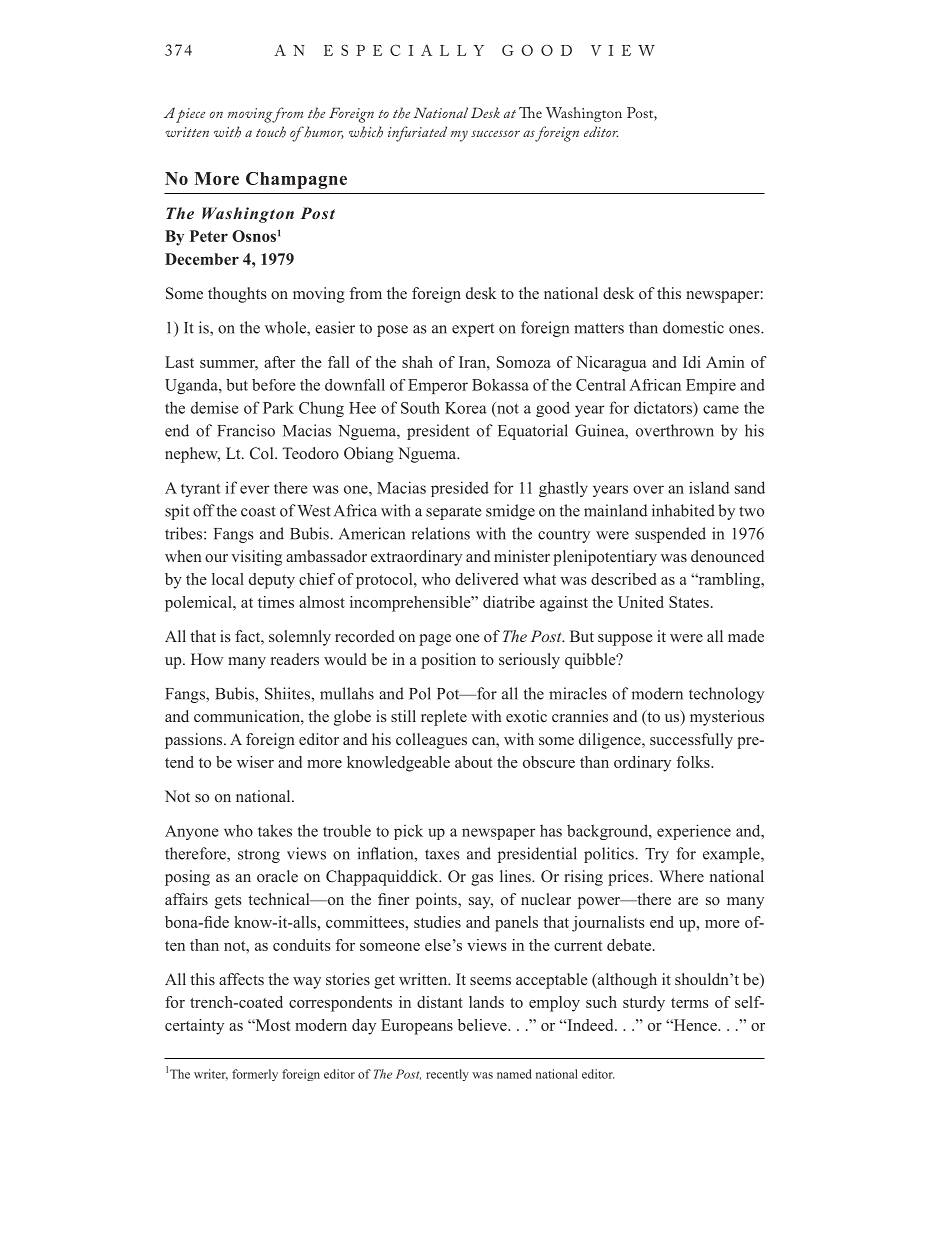 This screenshot has height=1233, width=952. I want to click on formerly, so click(255, 1075).
